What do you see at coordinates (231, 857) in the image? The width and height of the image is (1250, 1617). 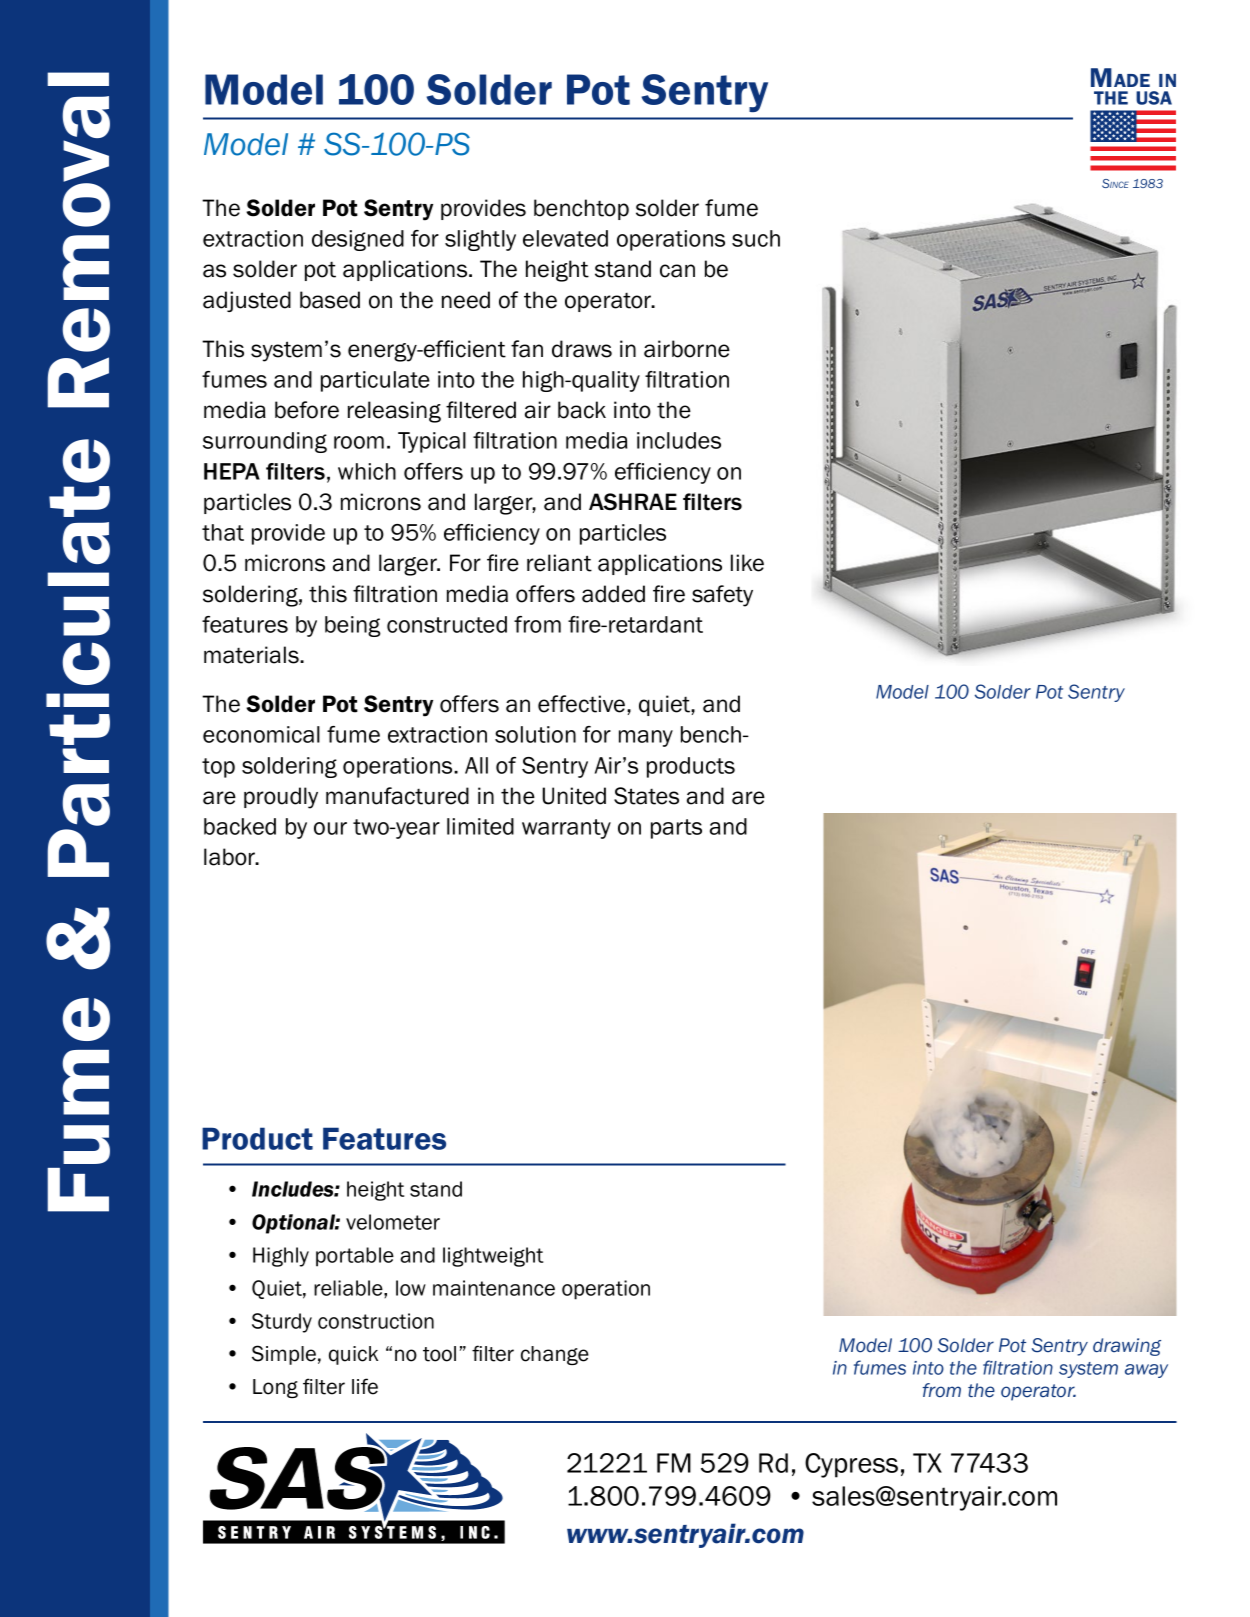 I see `labor` at bounding box center [231, 857].
